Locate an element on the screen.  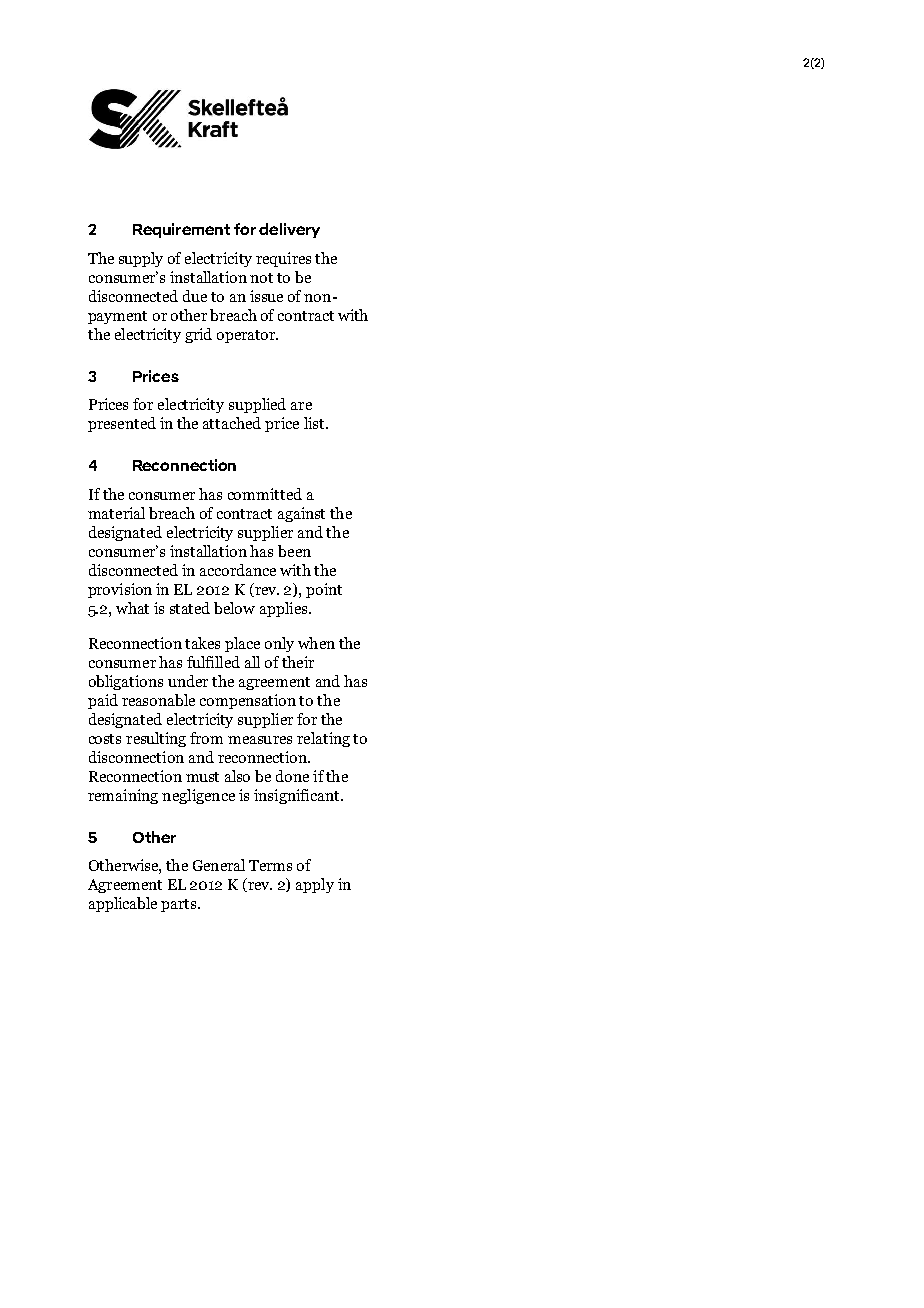
applicable is located at coordinates (123, 904).
